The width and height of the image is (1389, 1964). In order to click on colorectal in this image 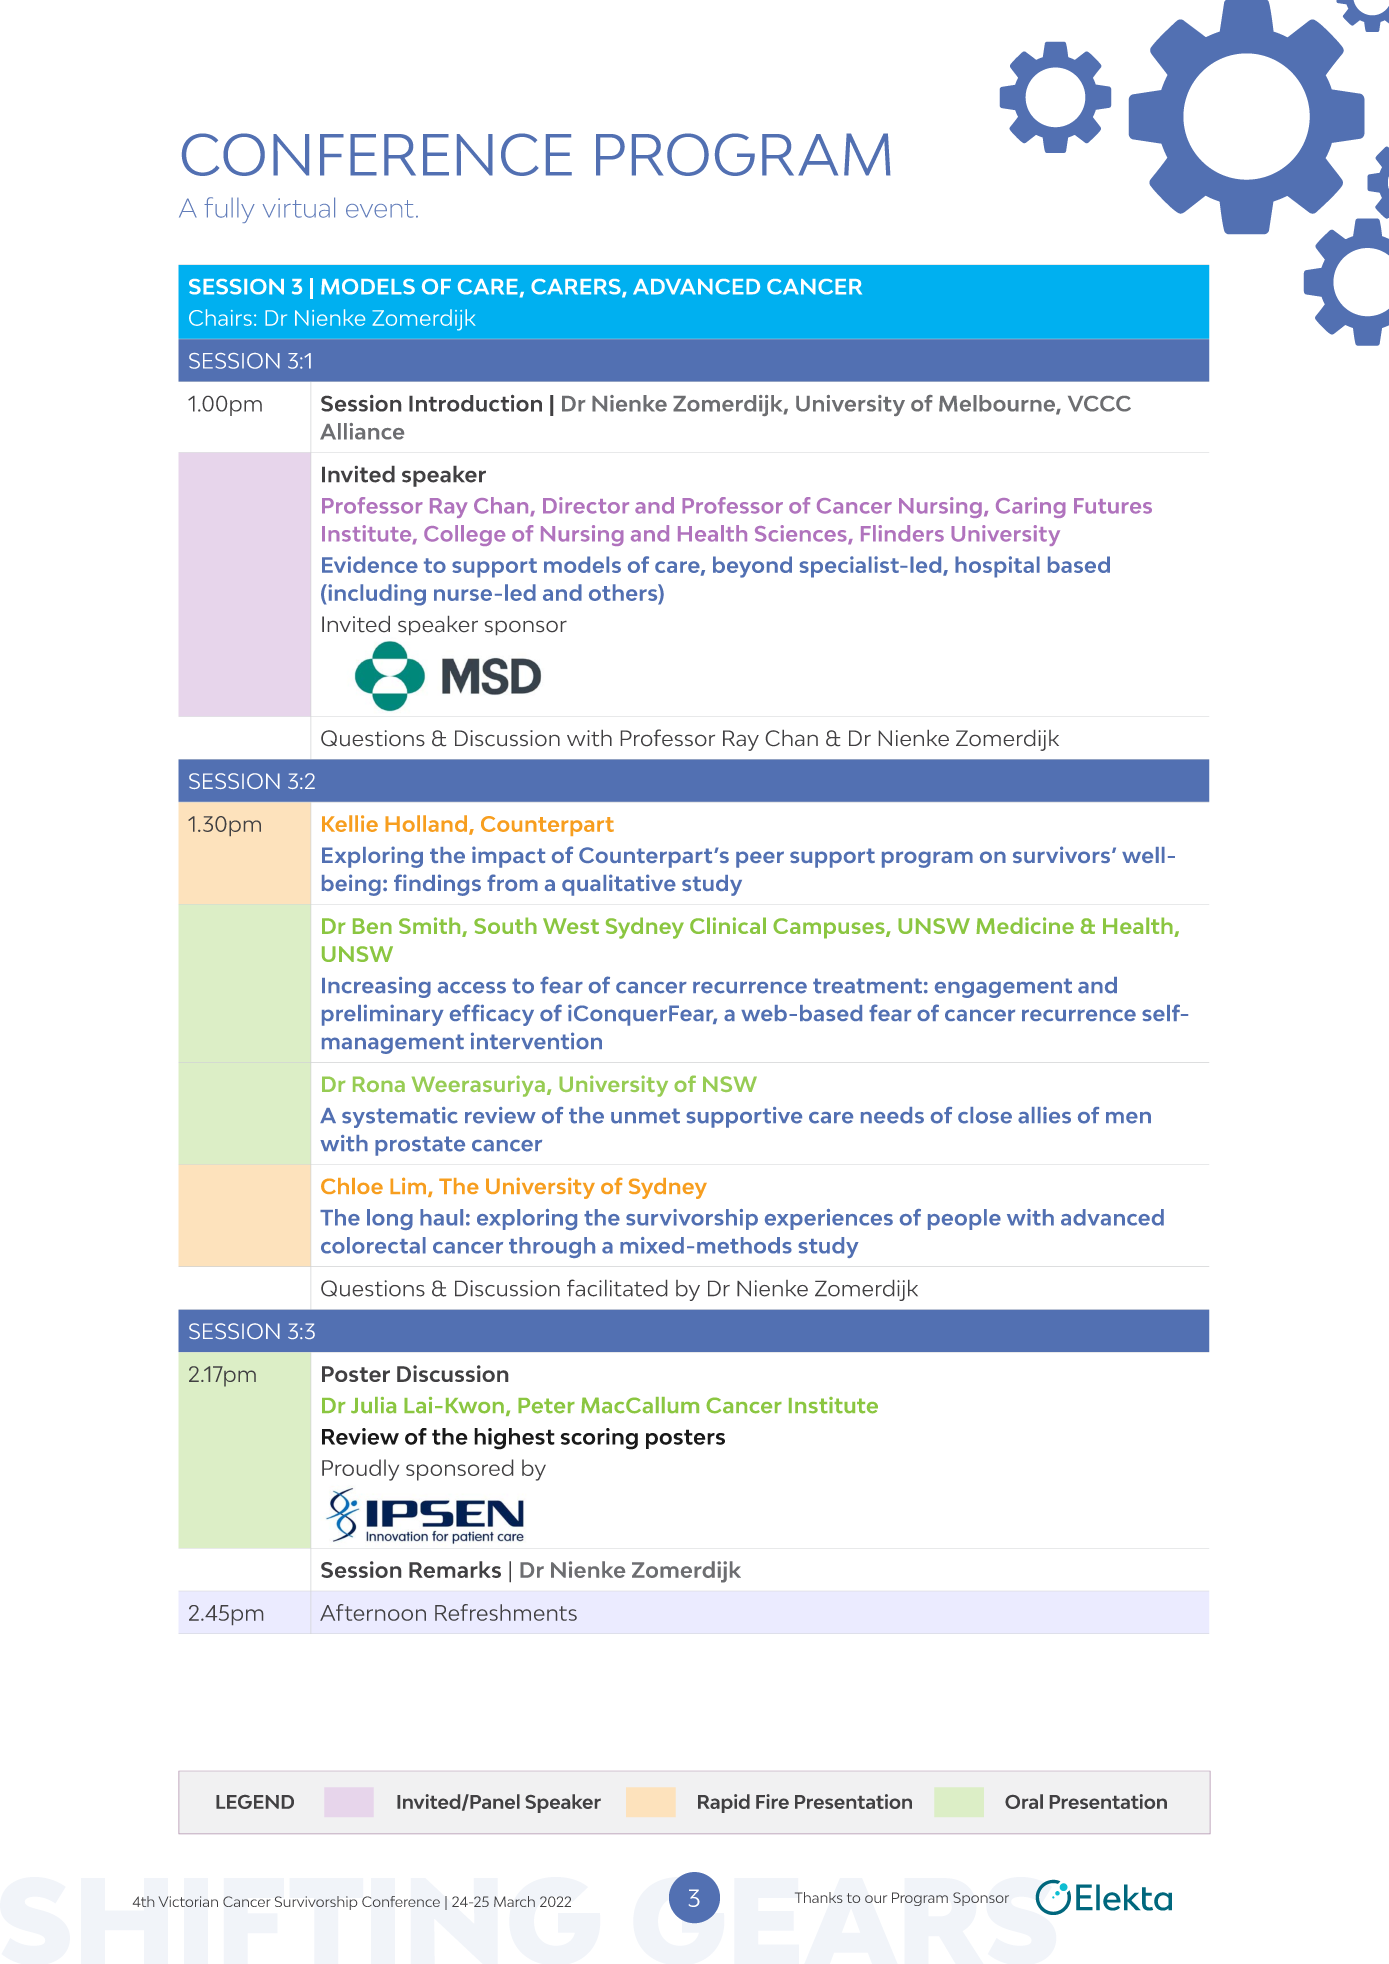, I will do `click(373, 1245)`.
